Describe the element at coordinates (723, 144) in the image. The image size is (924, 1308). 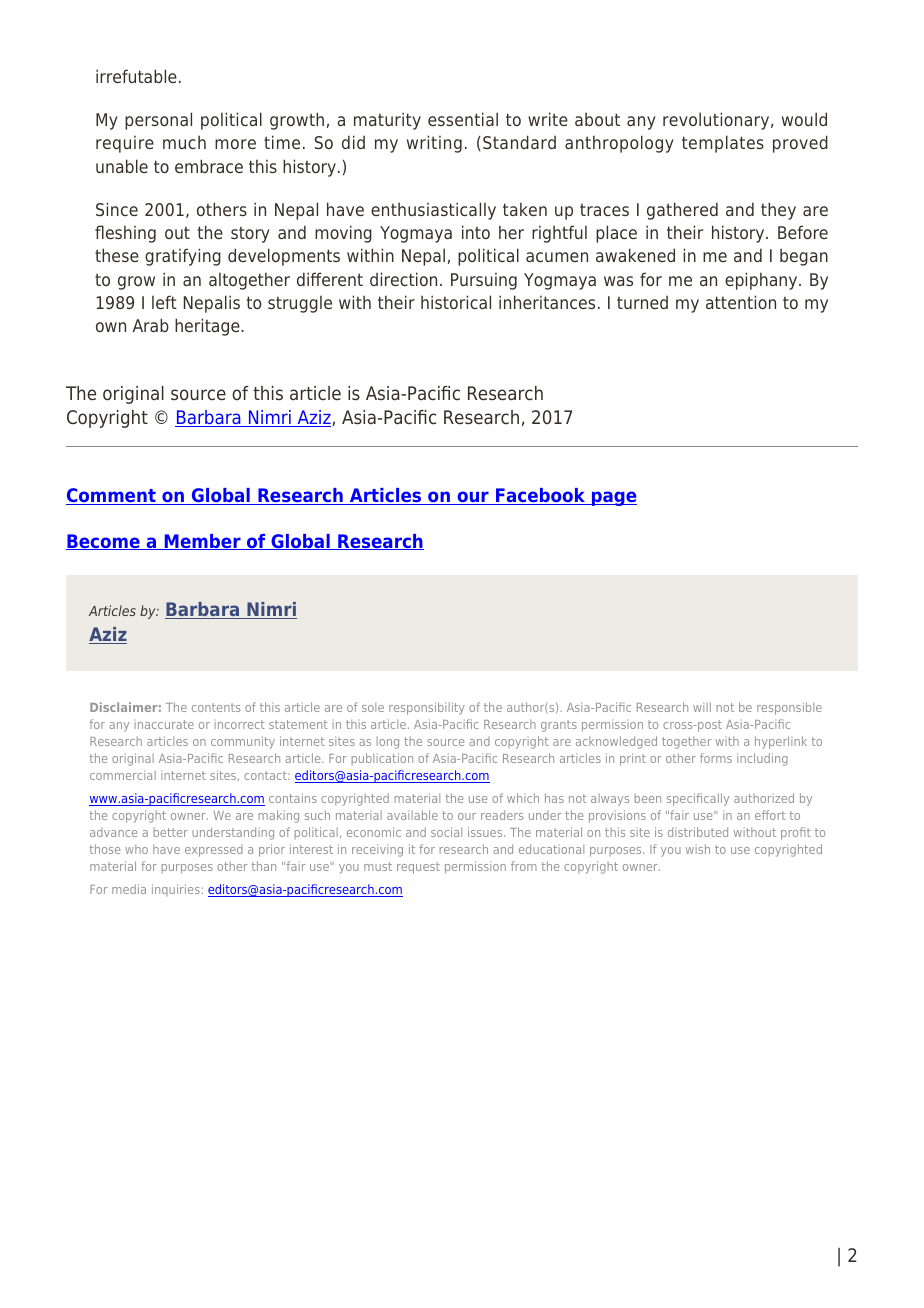
I see `templates` at that location.
